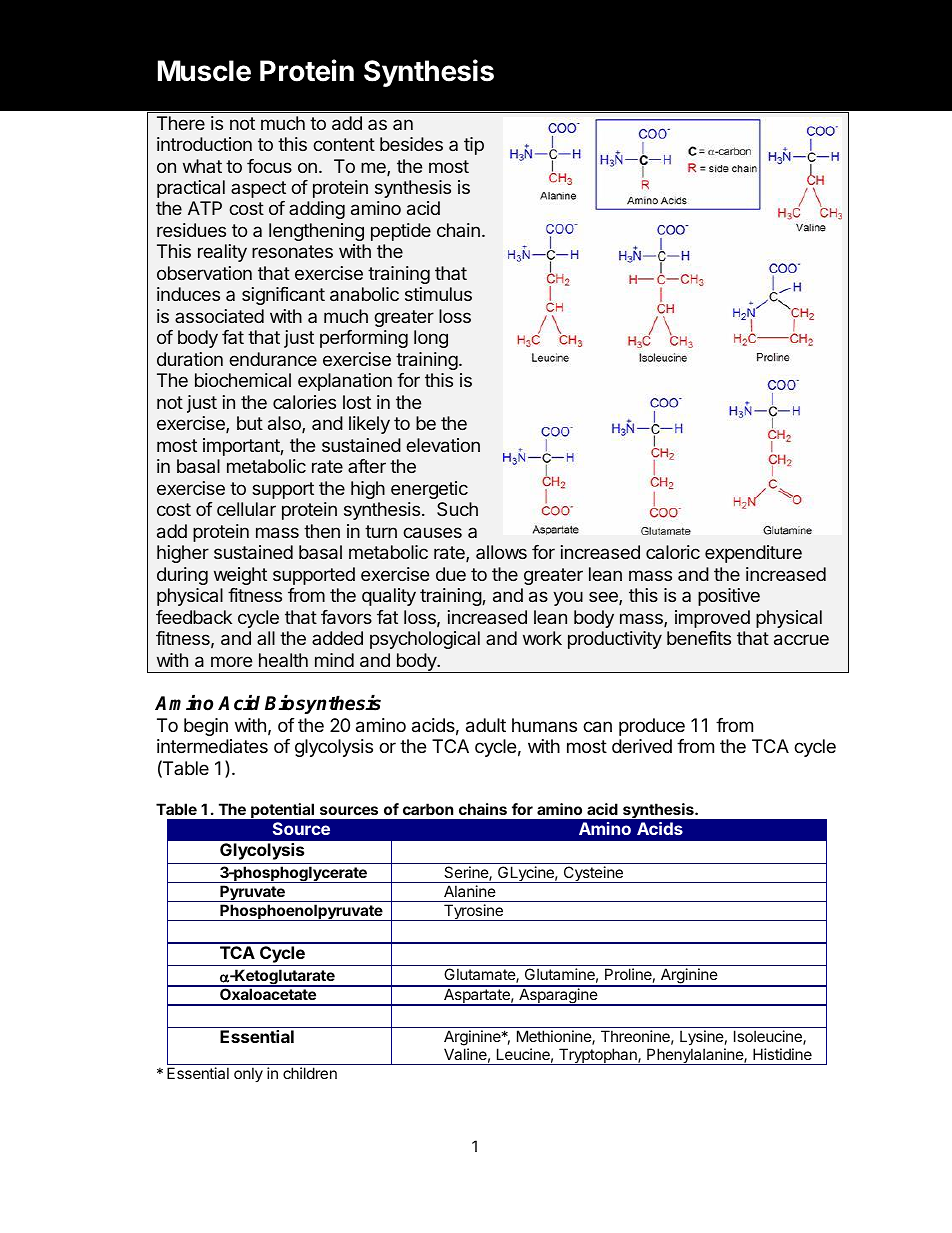 This document has width=952, height=1233. What do you see at coordinates (273, 359) in the document?
I see `endurance` at bounding box center [273, 359].
